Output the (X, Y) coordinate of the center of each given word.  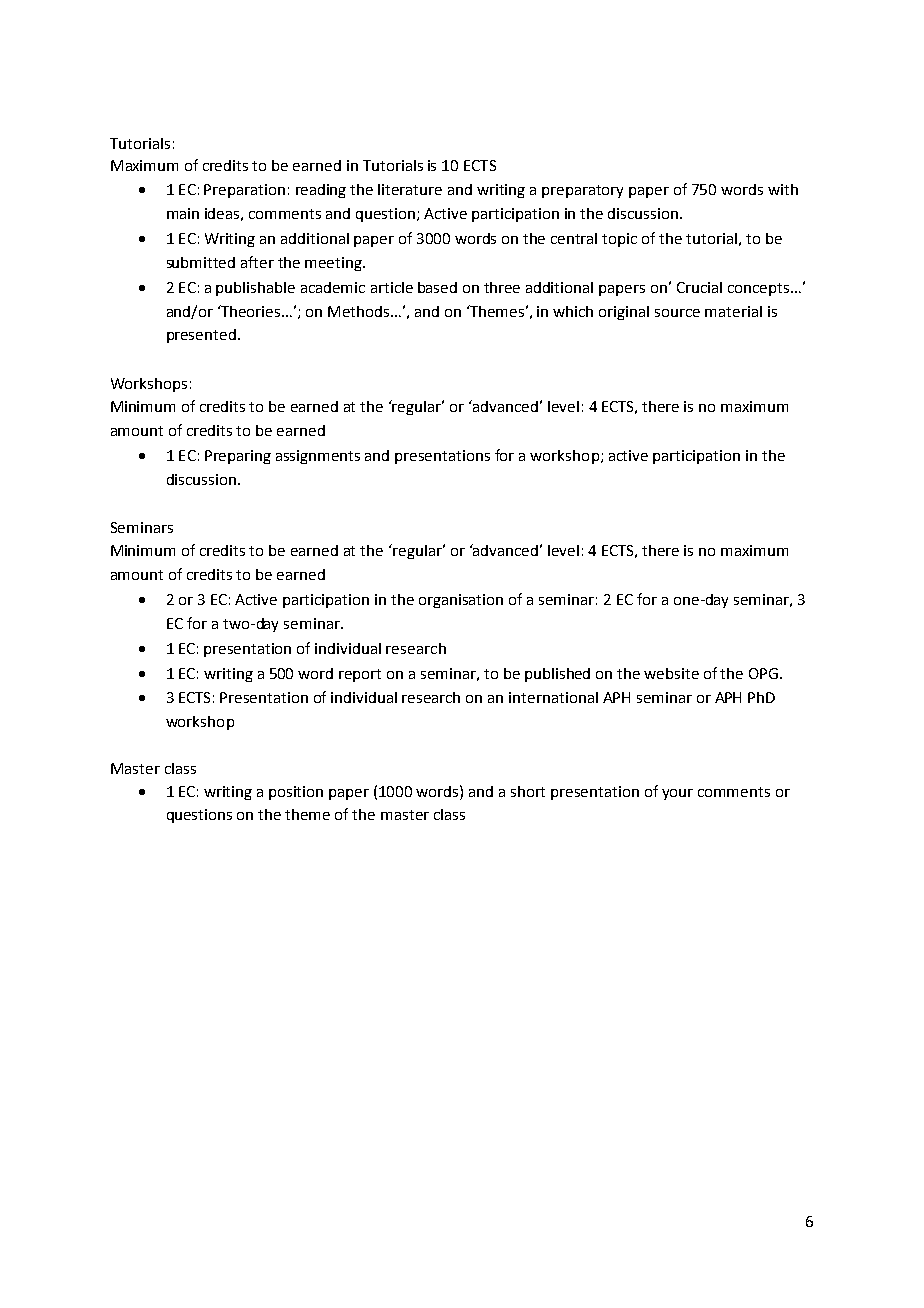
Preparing (238, 457)
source (677, 313)
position (296, 793)
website (671, 673)
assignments (318, 457)
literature (410, 189)
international (553, 697)
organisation (461, 601)
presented (201, 336)
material (733, 311)
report (360, 675)
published (557, 675)
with (783, 189)
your (677, 794)
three (502, 287)
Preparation (244, 191)
